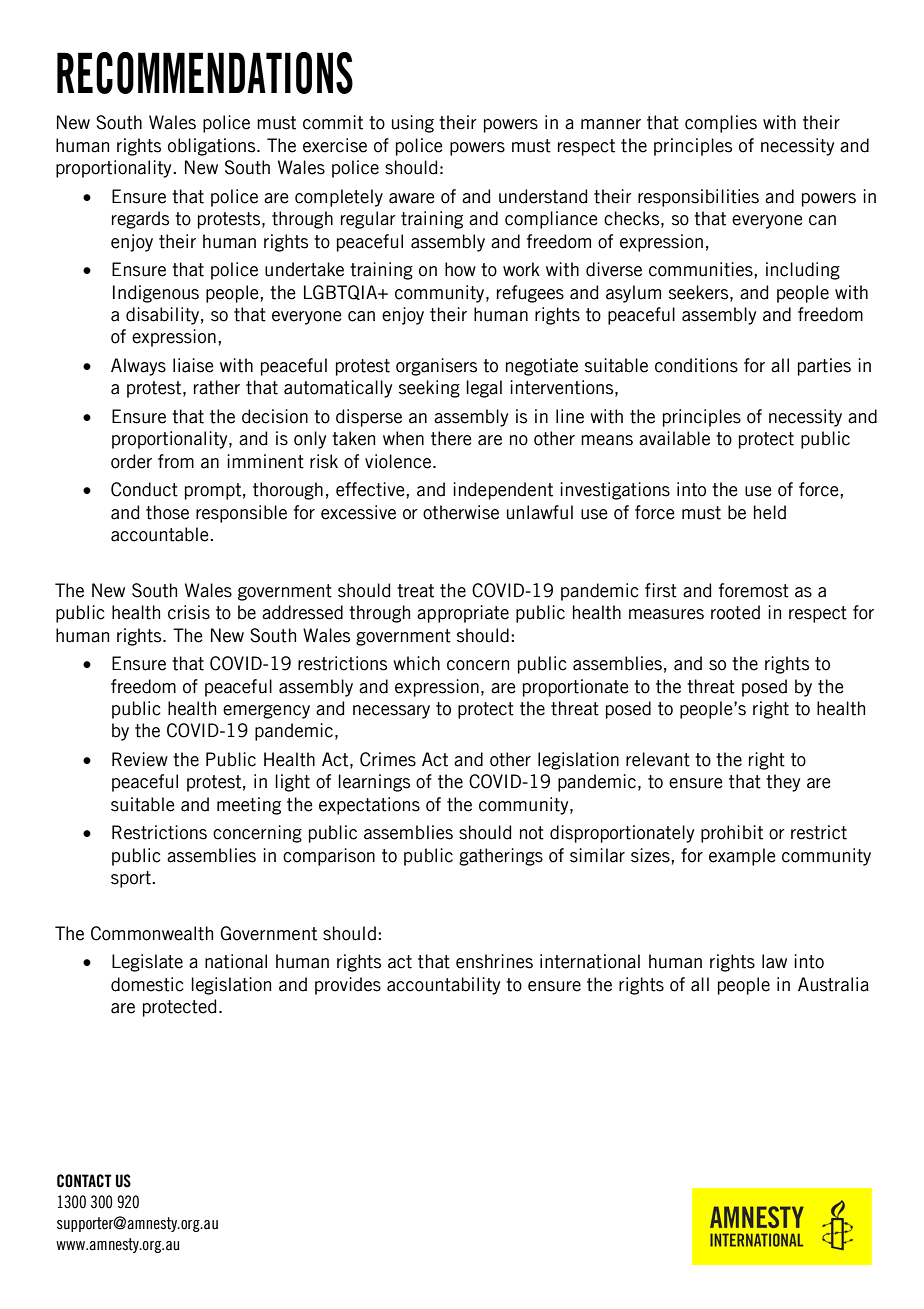 The height and width of the document is (1309, 924). What do you see at coordinates (735, 612) in the document?
I see `rooted` at bounding box center [735, 612].
